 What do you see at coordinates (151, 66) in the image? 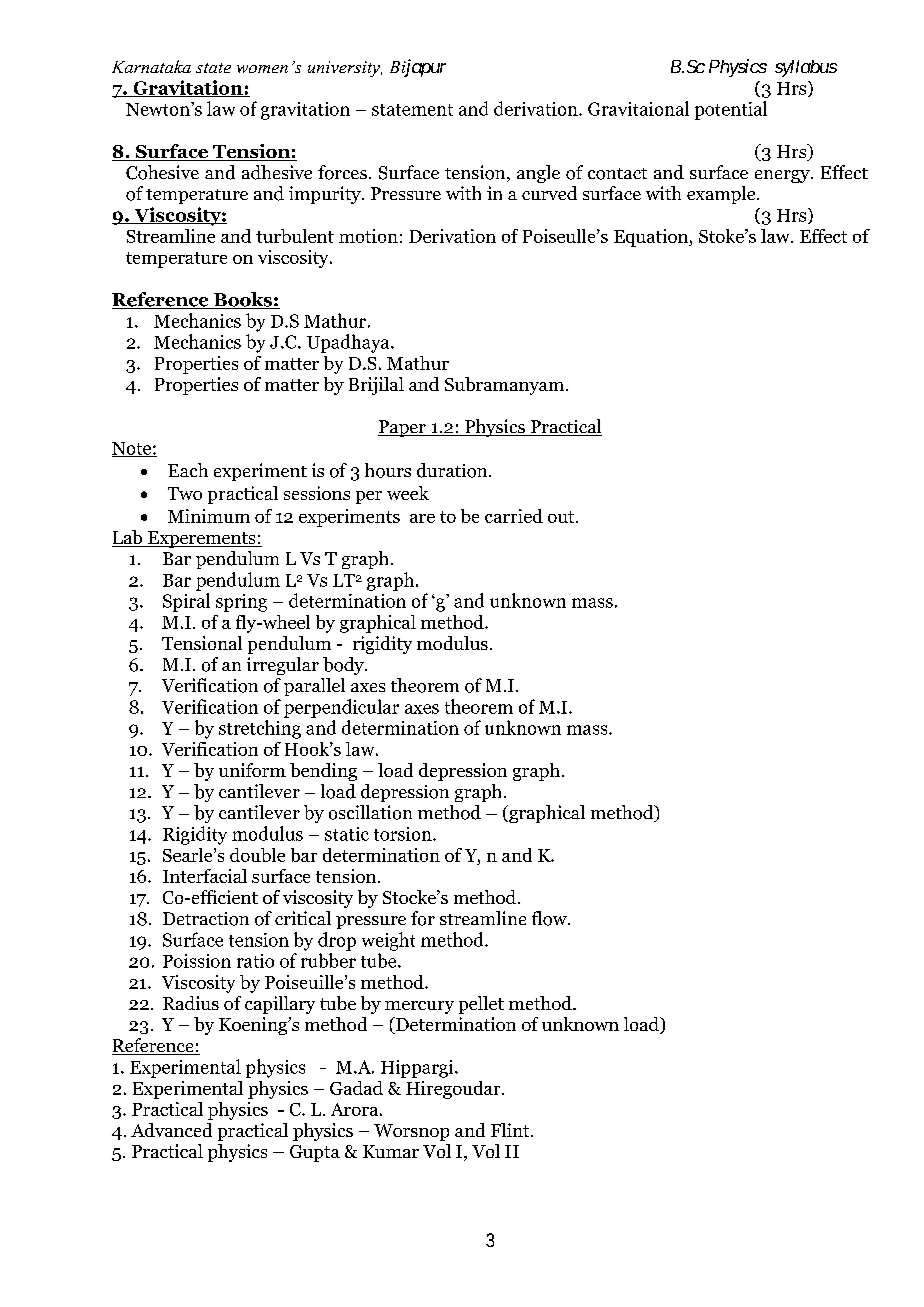
I see `Karnataka` at bounding box center [151, 66].
